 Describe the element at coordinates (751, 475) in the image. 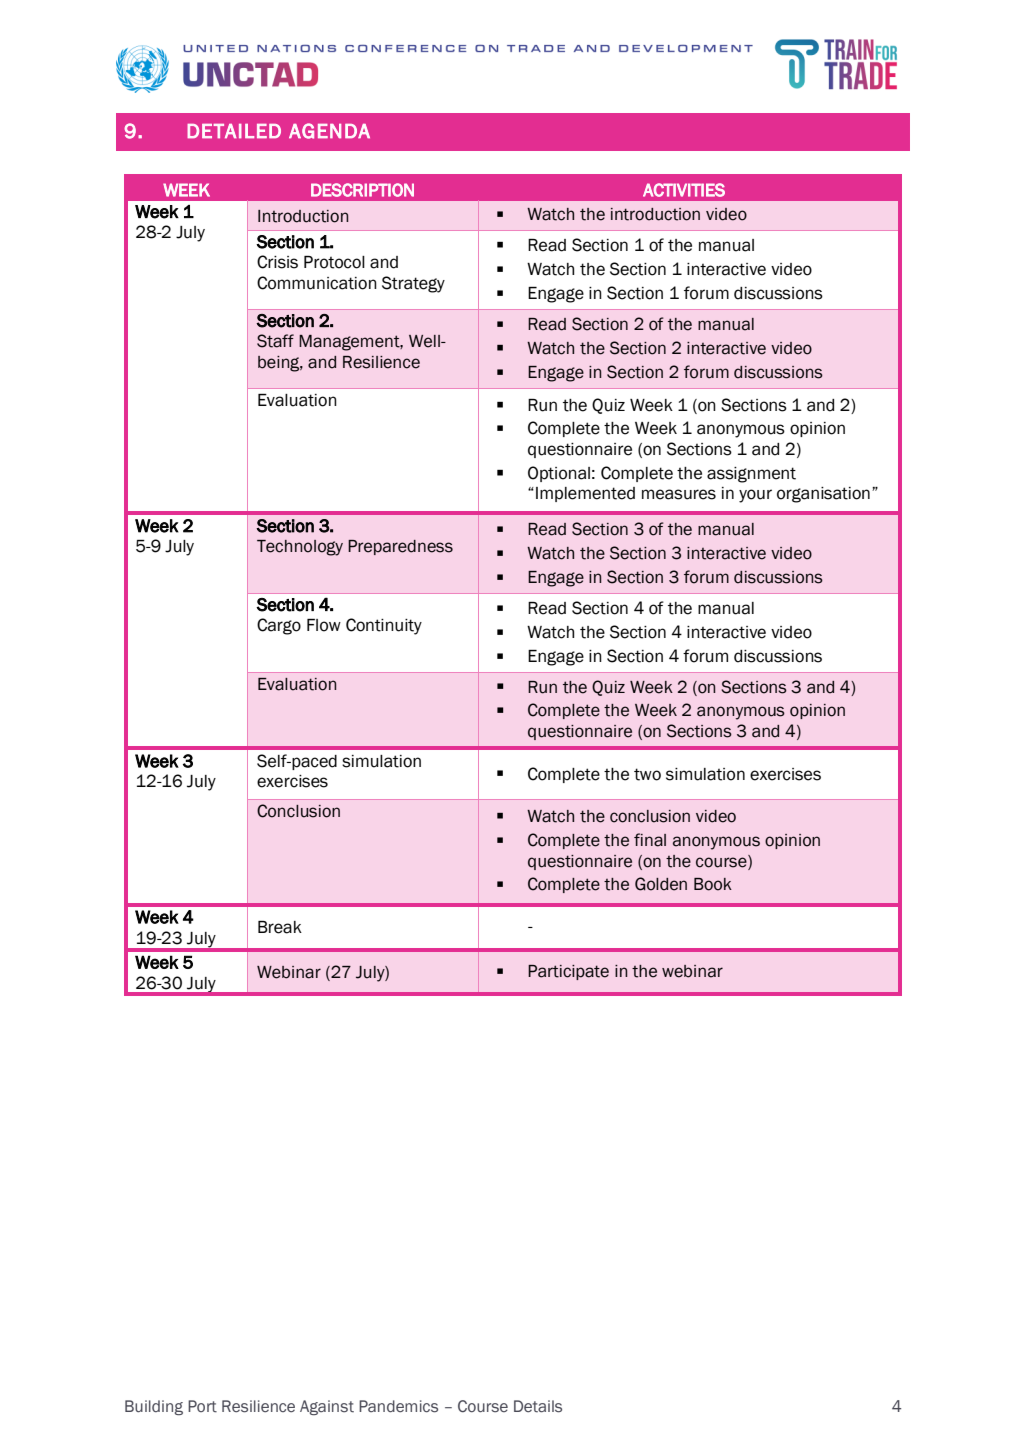

I see `assignment` at that location.
